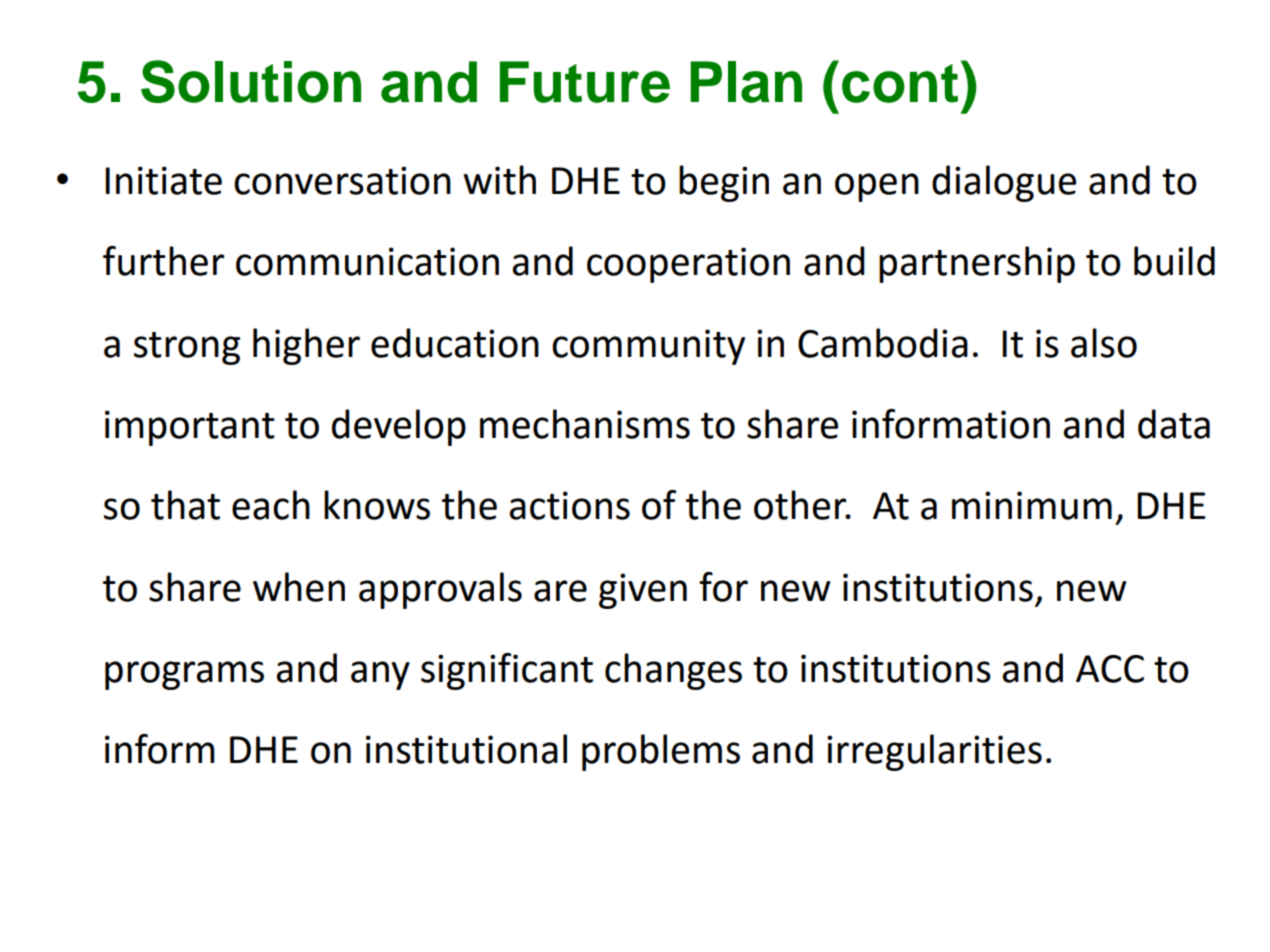  Describe the element at coordinates (746, 82) in the page. I see `Plan` at that location.
